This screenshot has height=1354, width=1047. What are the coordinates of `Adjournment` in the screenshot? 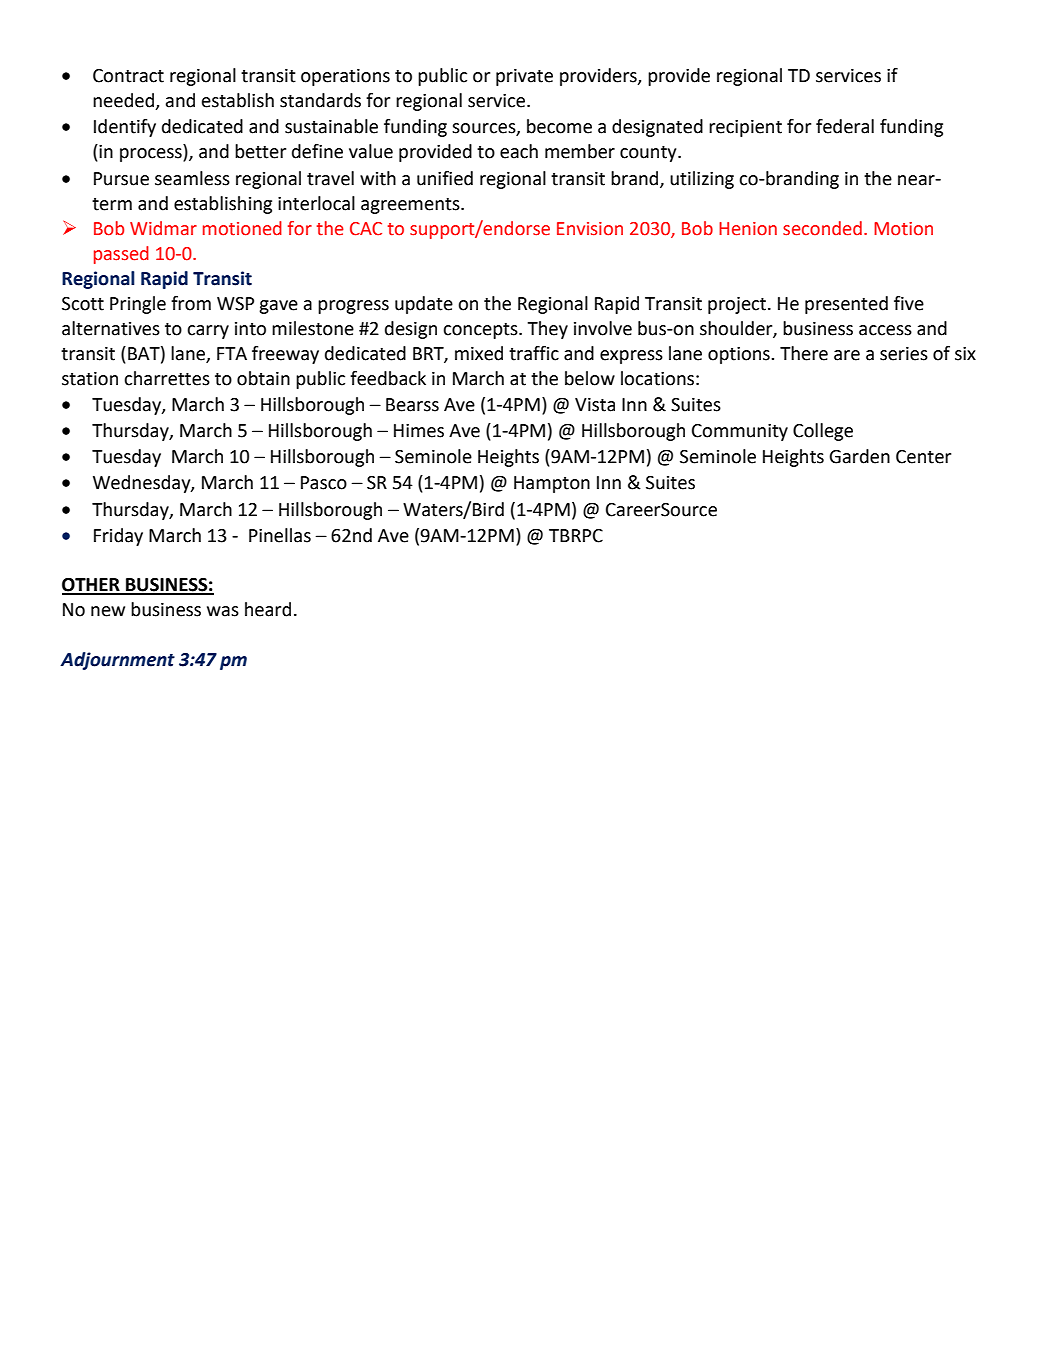 It's located at (117, 661).
